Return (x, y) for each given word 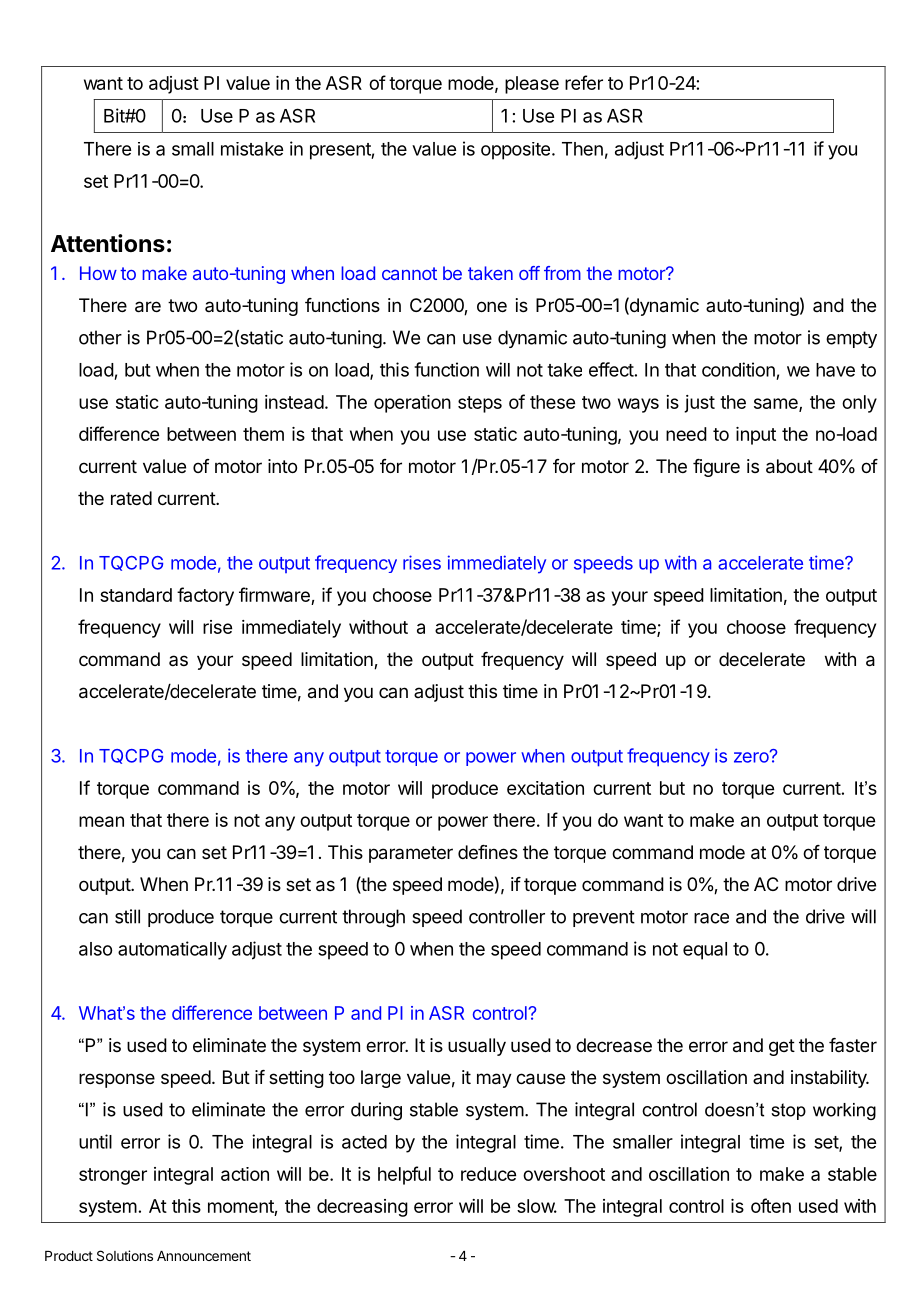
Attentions (108, 243)
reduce (488, 1174)
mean (101, 821)
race (711, 918)
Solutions (125, 1255)
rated (131, 498)
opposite (515, 151)
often (771, 1205)
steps (480, 404)
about (789, 466)
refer (584, 82)
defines (488, 852)
